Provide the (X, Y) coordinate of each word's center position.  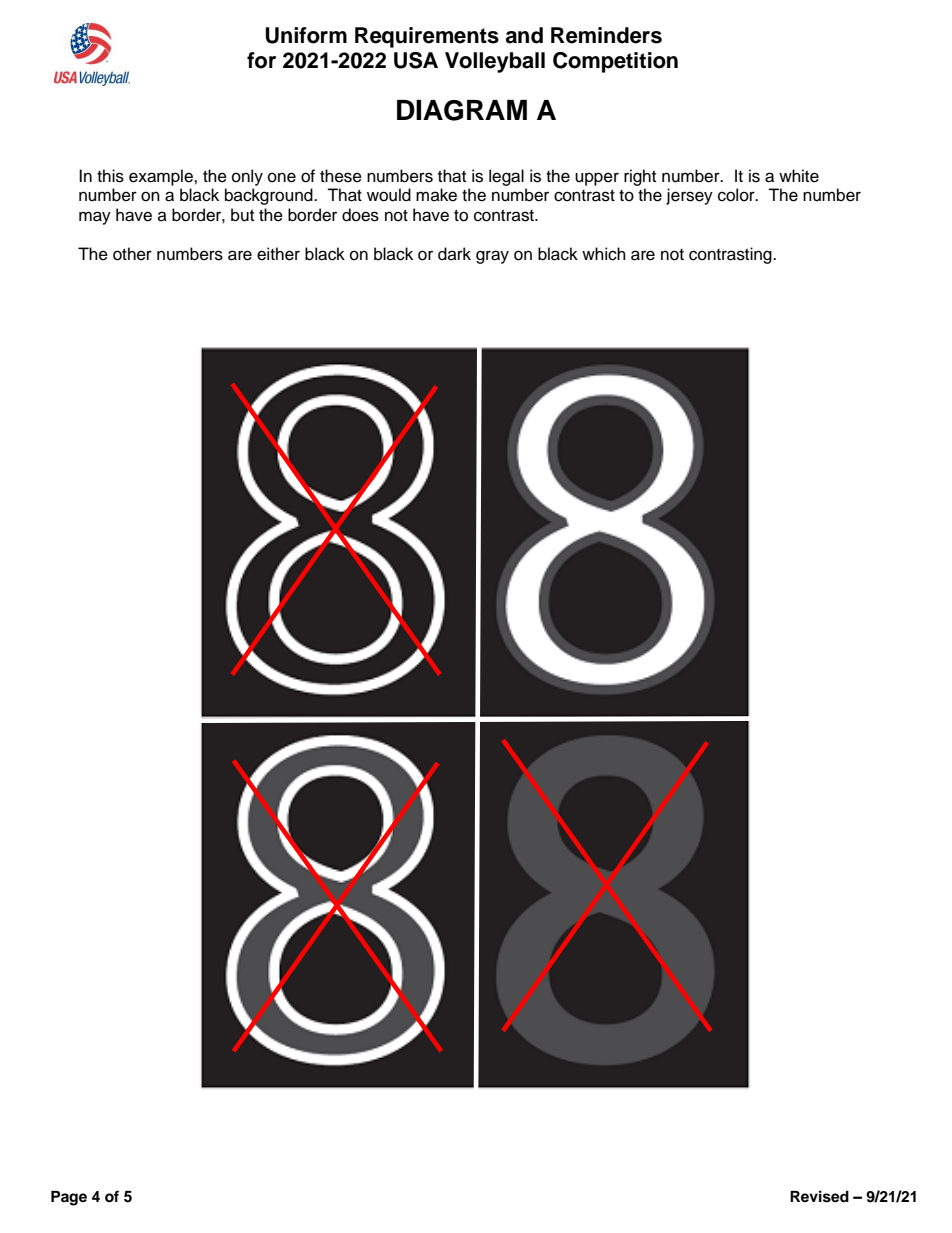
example (162, 177)
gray (492, 257)
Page (69, 1198)
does (360, 215)
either (278, 254)
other (132, 254)
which (604, 254)
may (95, 218)
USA (416, 60)
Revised (819, 1196)
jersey (689, 196)
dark (454, 254)
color (737, 195)
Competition (615, 62)
